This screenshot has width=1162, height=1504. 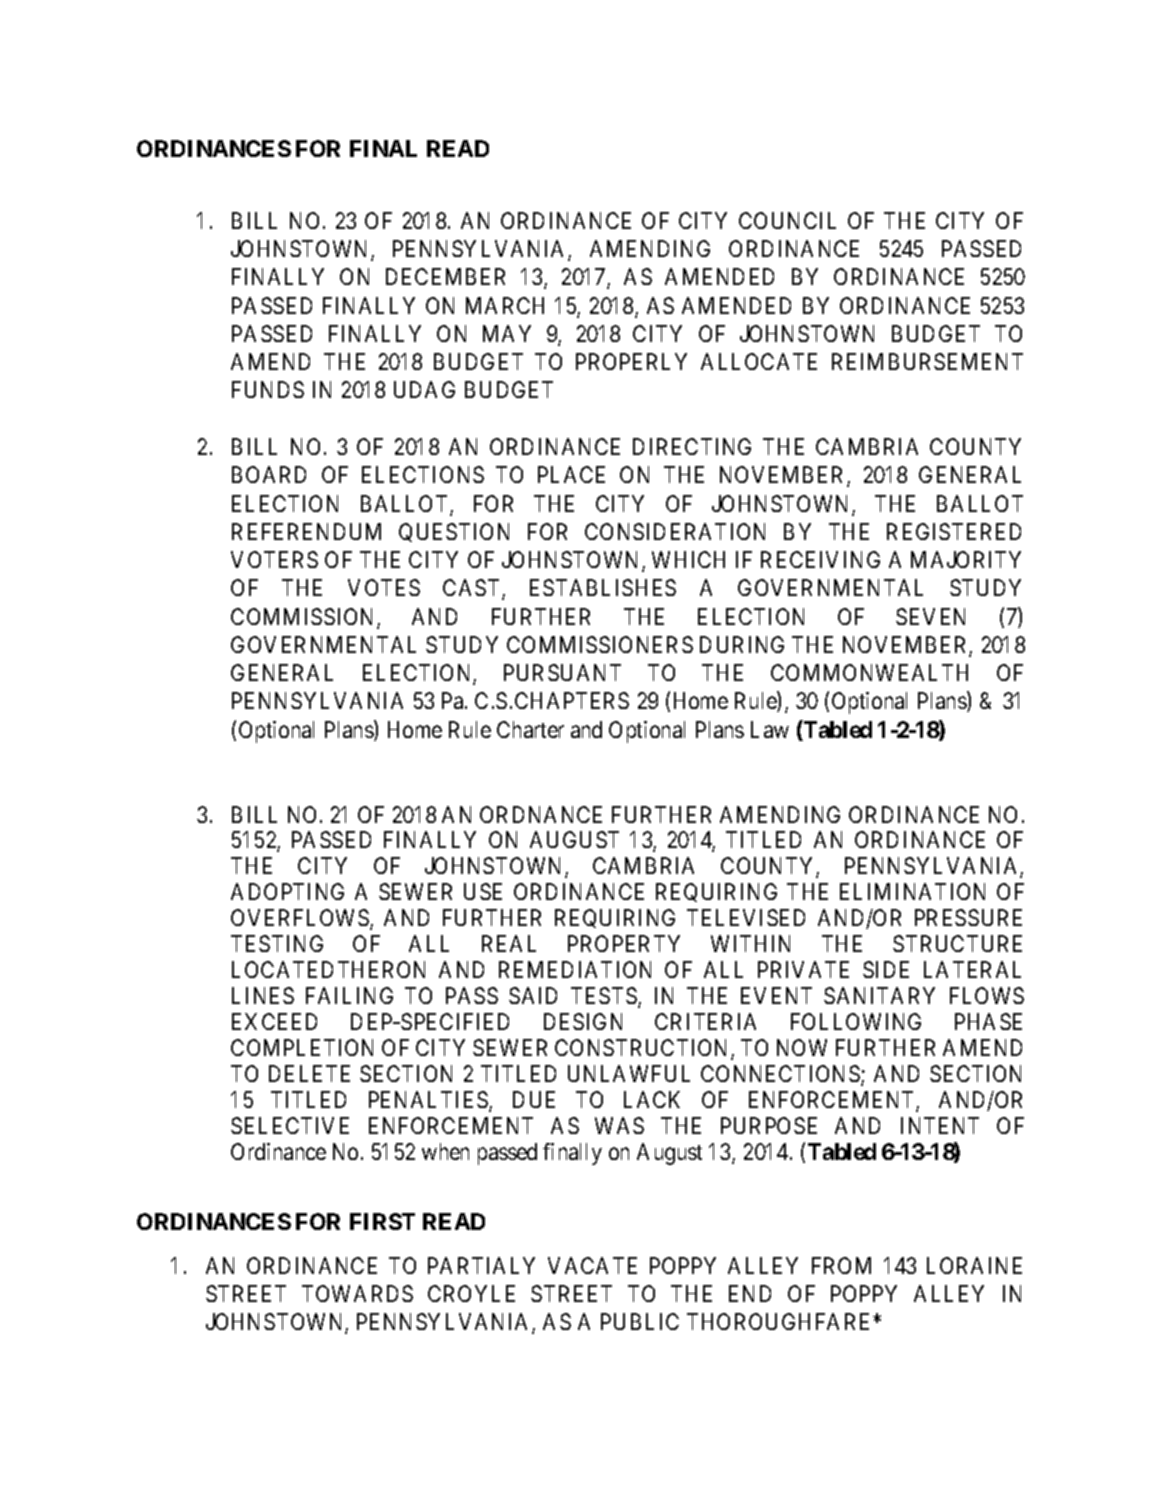 I want to click on FROM, so click(x=841, y=1265).
